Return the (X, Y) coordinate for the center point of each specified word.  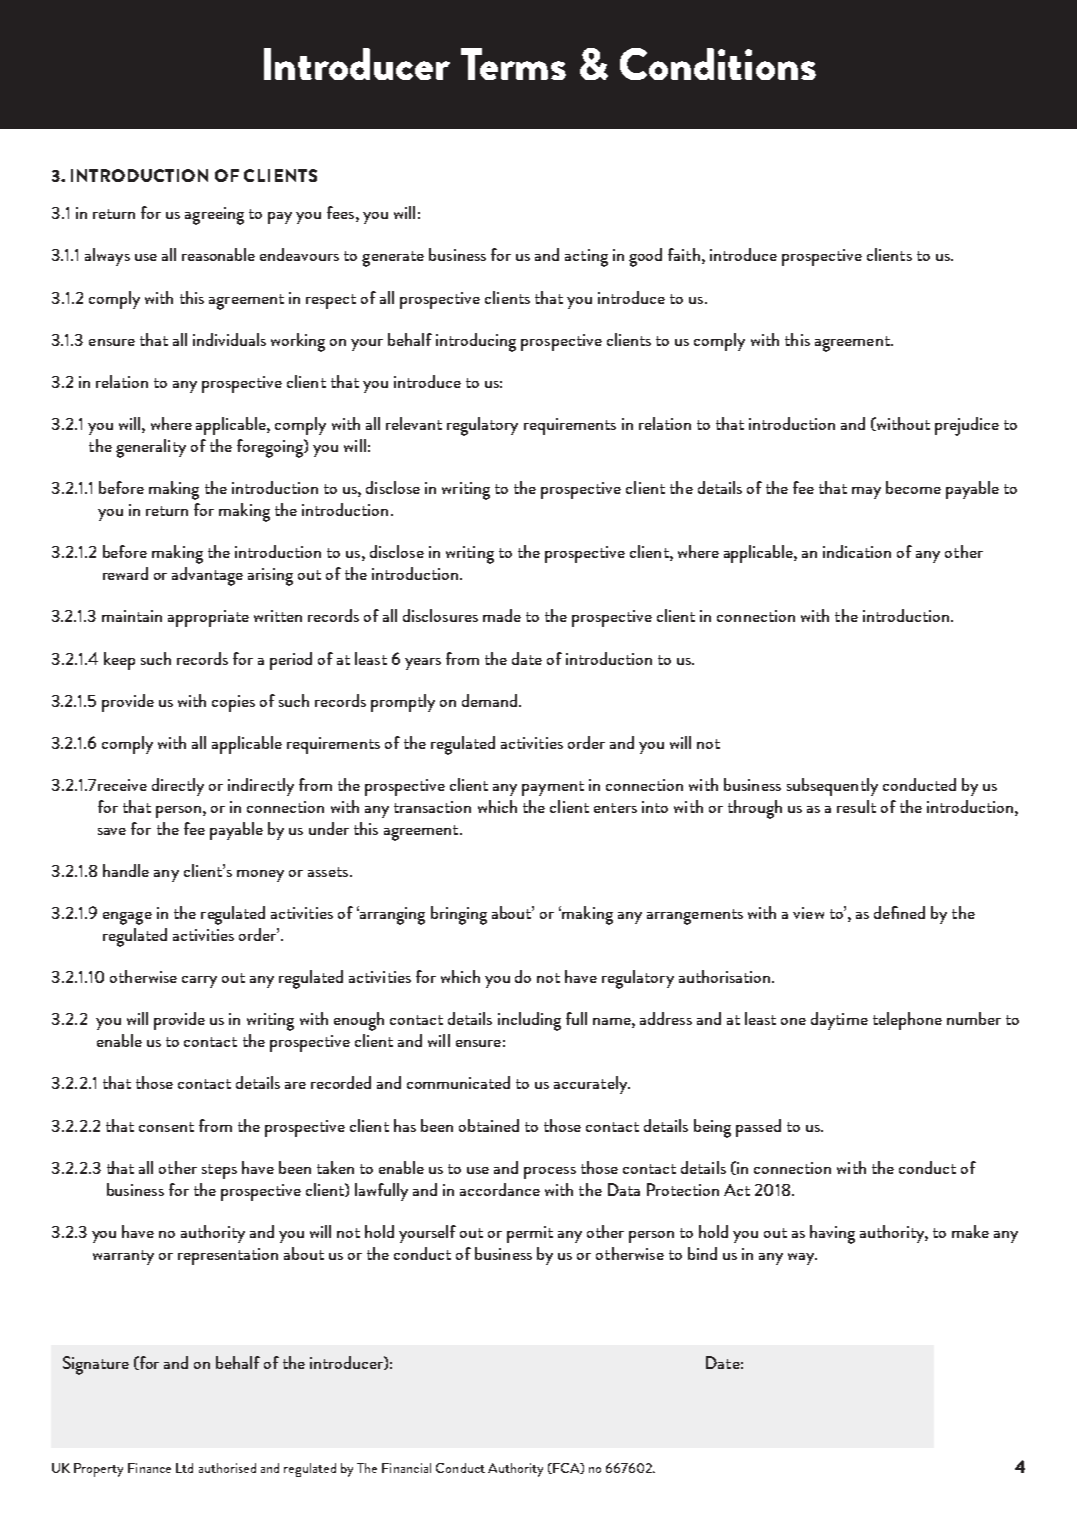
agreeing (214, 216)
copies (233, 703)
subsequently (832, 787)
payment (553, 788)
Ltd (184, 1468)
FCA (566, 1468)
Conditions (718, 64)
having (832, 1234)
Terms (513, 64)
